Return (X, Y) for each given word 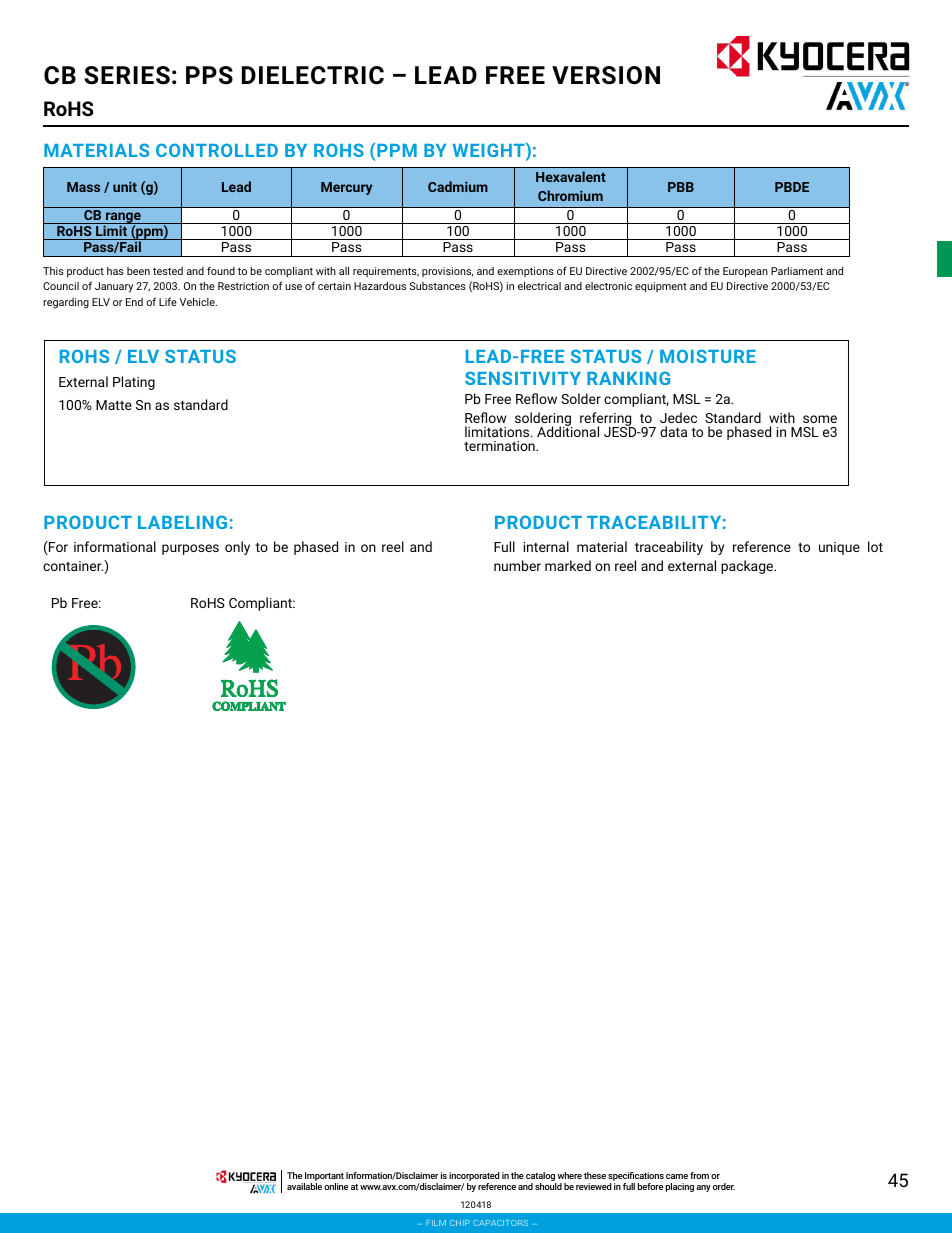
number (517, 565)
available (304, 1186)
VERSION (606, 75)
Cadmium (458, 186)
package (748, 567)
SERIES (127, 75)
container (73, 566)
